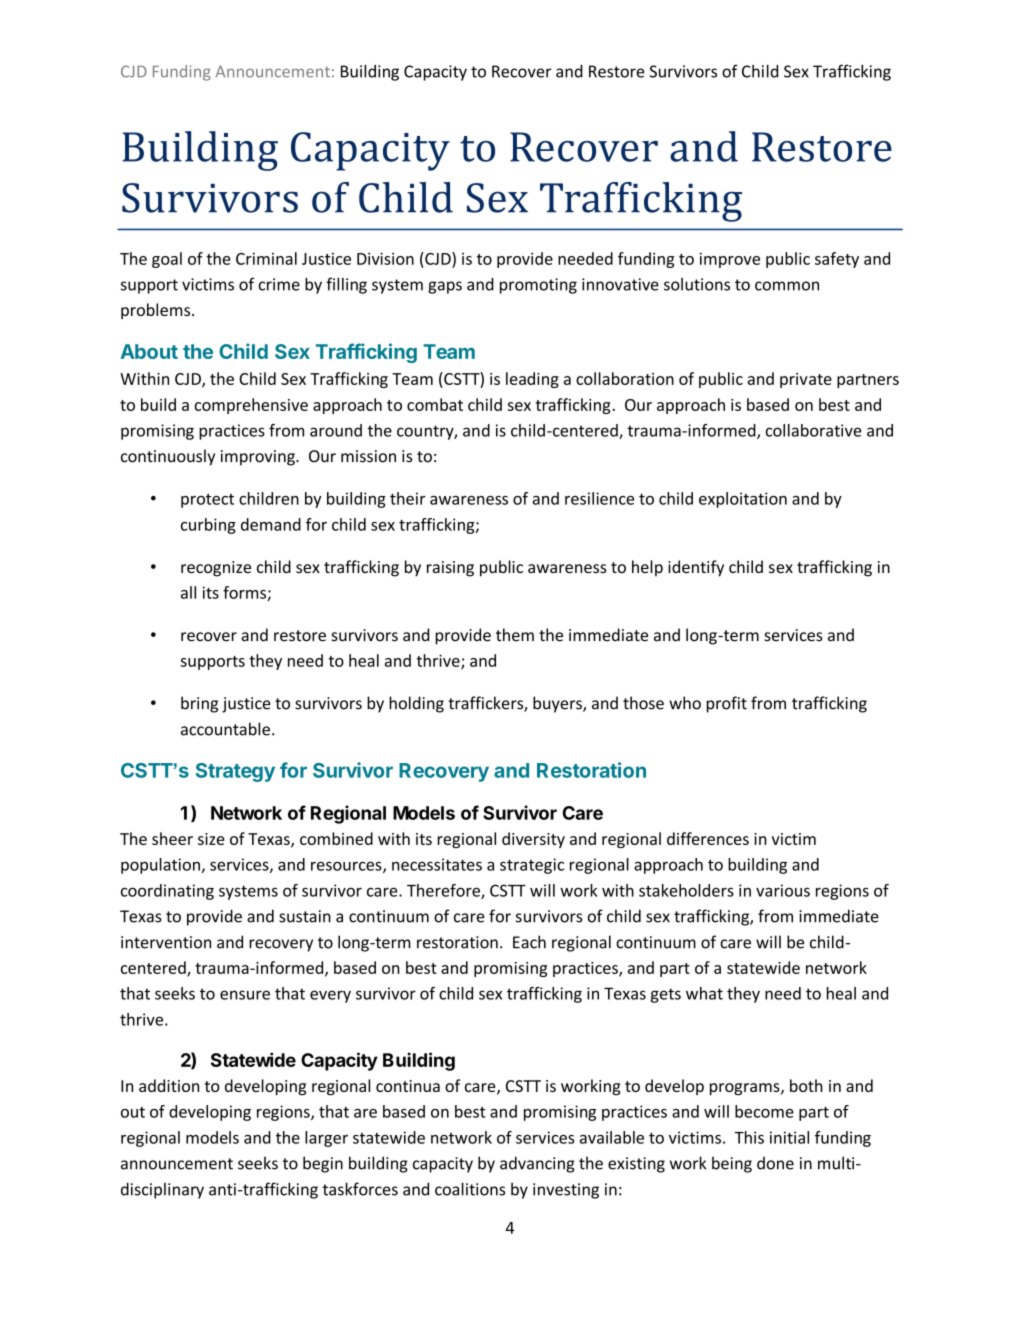 This screenshot has width=1020, height=1321. Describe the element at coordinates (529, 942) in the screenshot. I see `Each` at that location.
